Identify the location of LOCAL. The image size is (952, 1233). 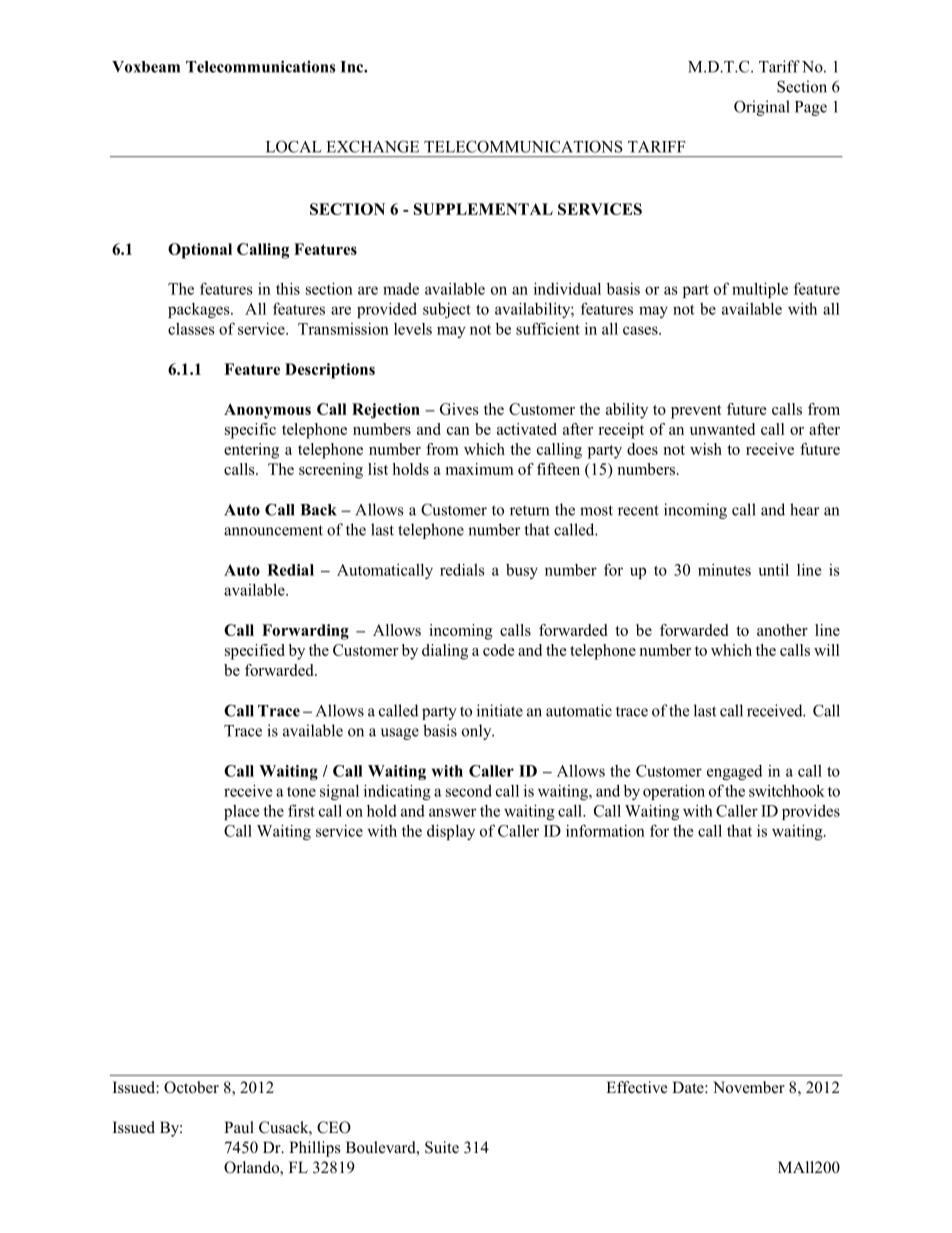
(294, 146).
